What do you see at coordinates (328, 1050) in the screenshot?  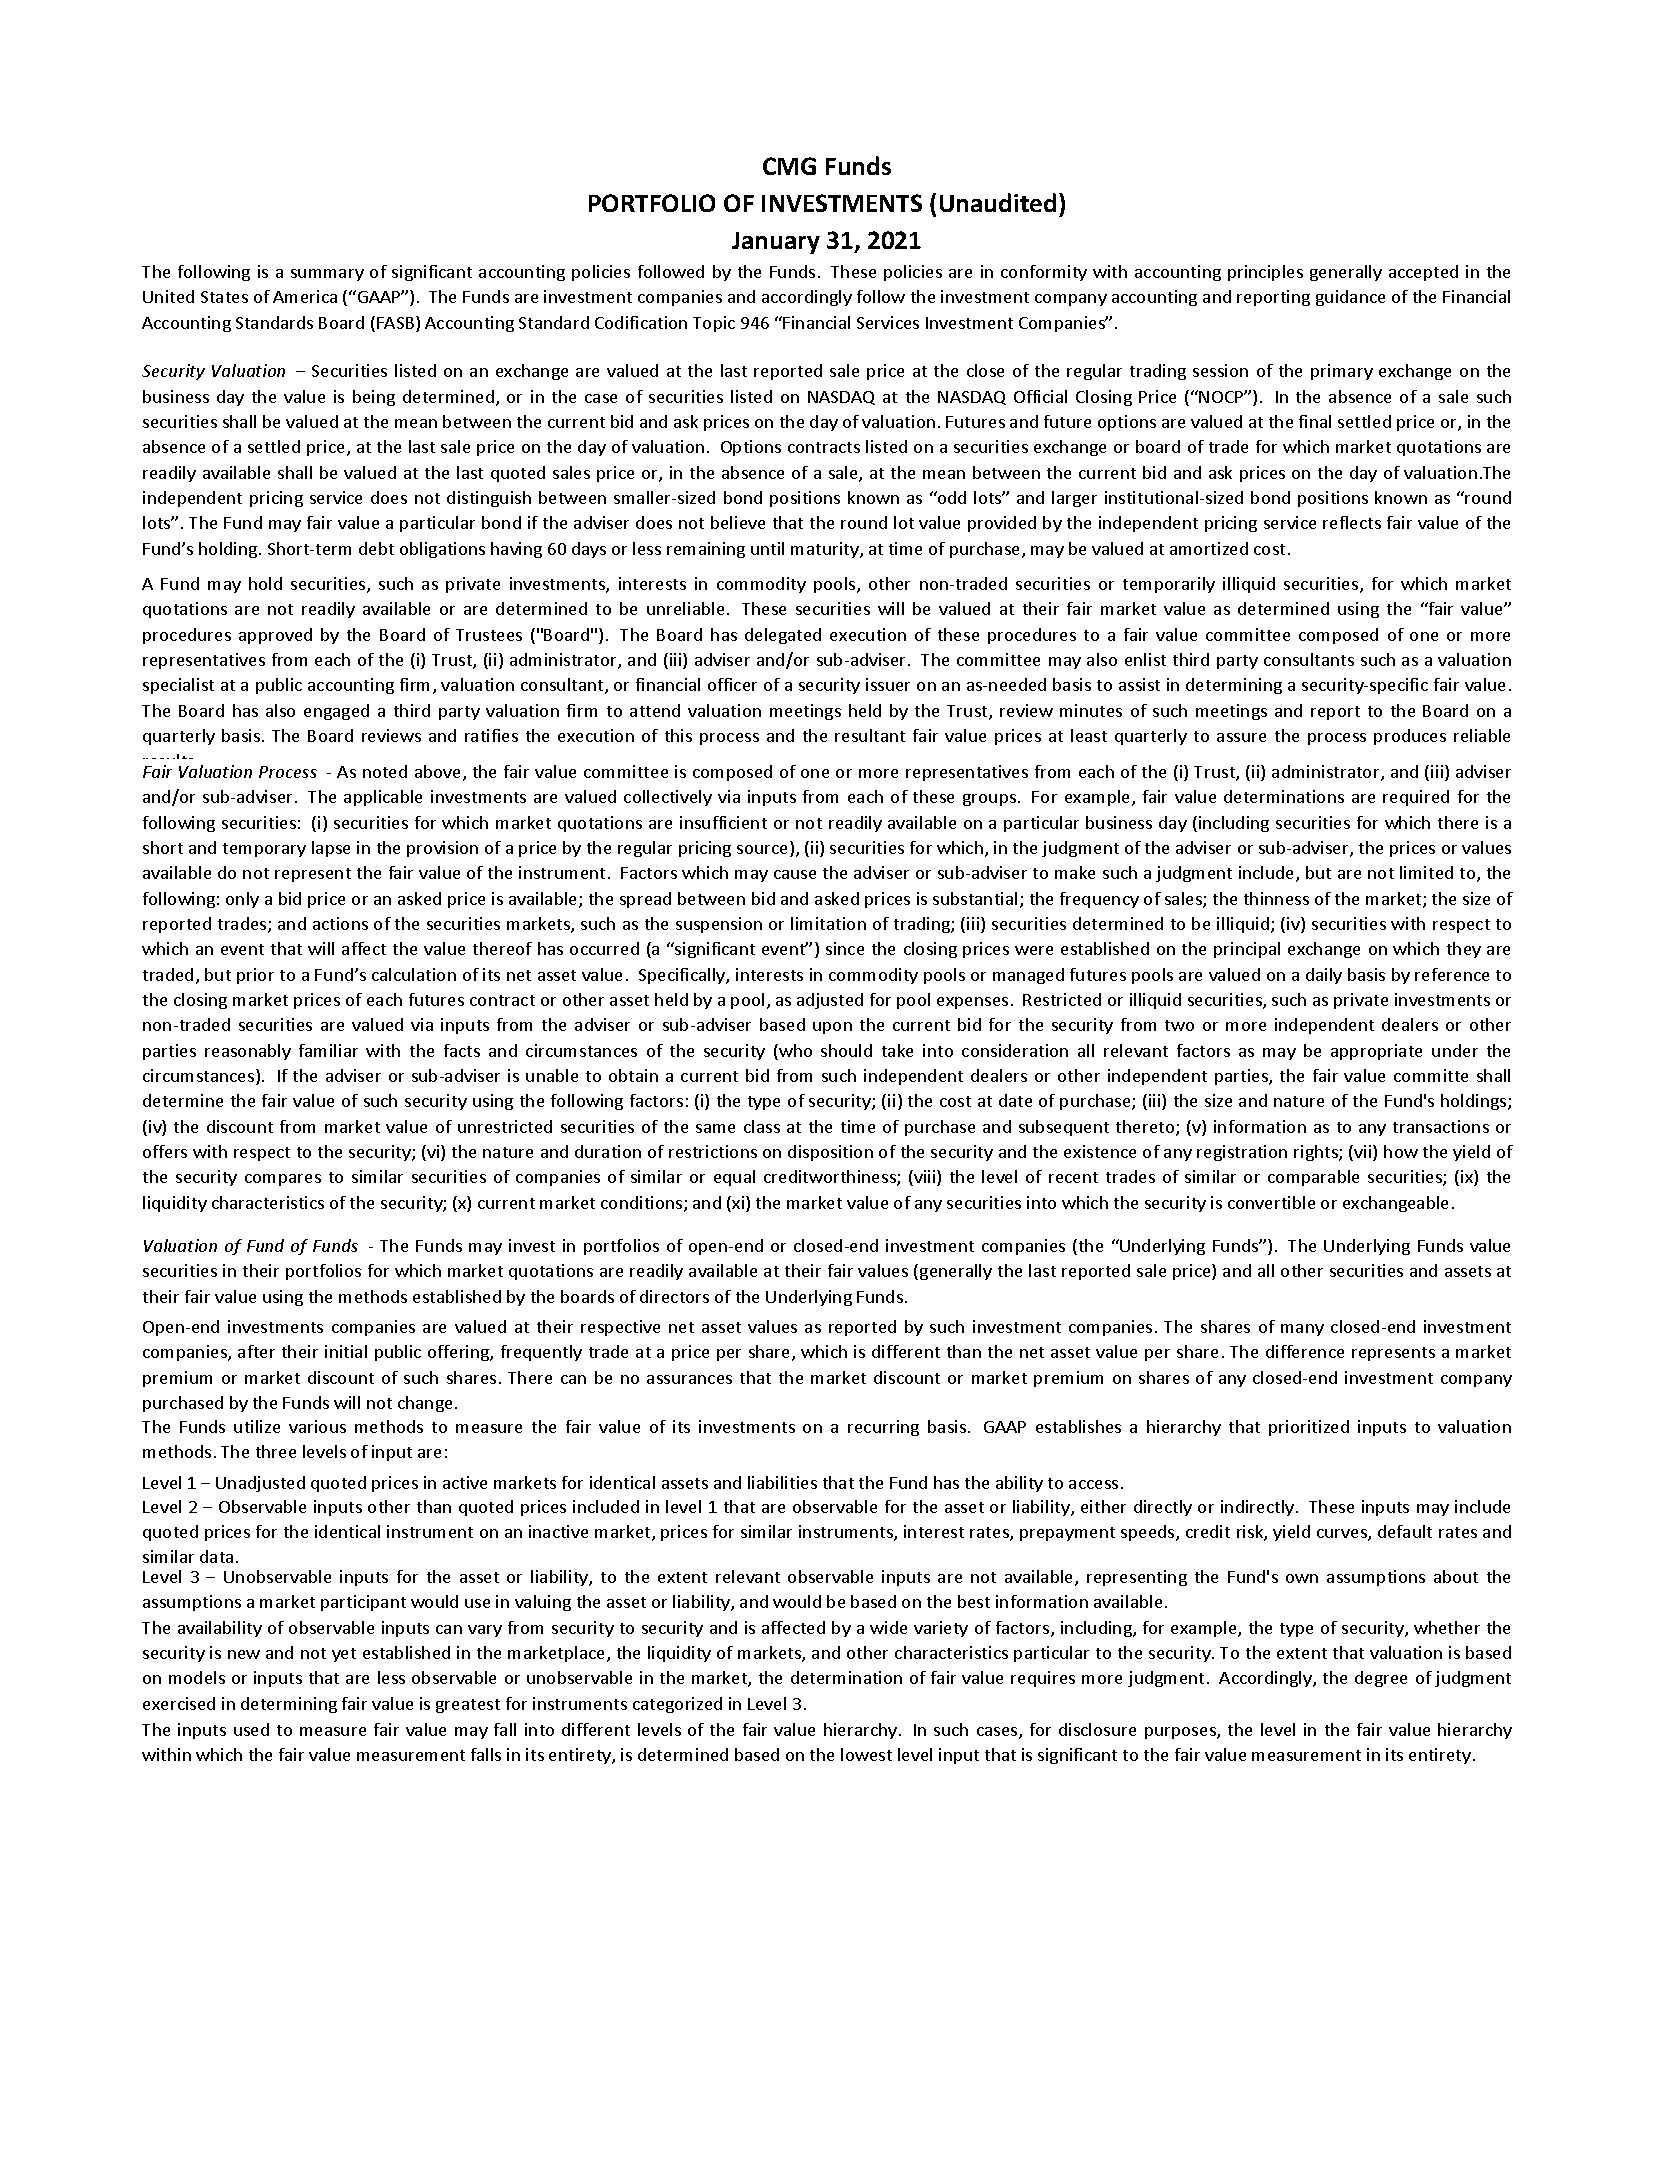 I see `familiar` at bounding box center [328, 1050].
